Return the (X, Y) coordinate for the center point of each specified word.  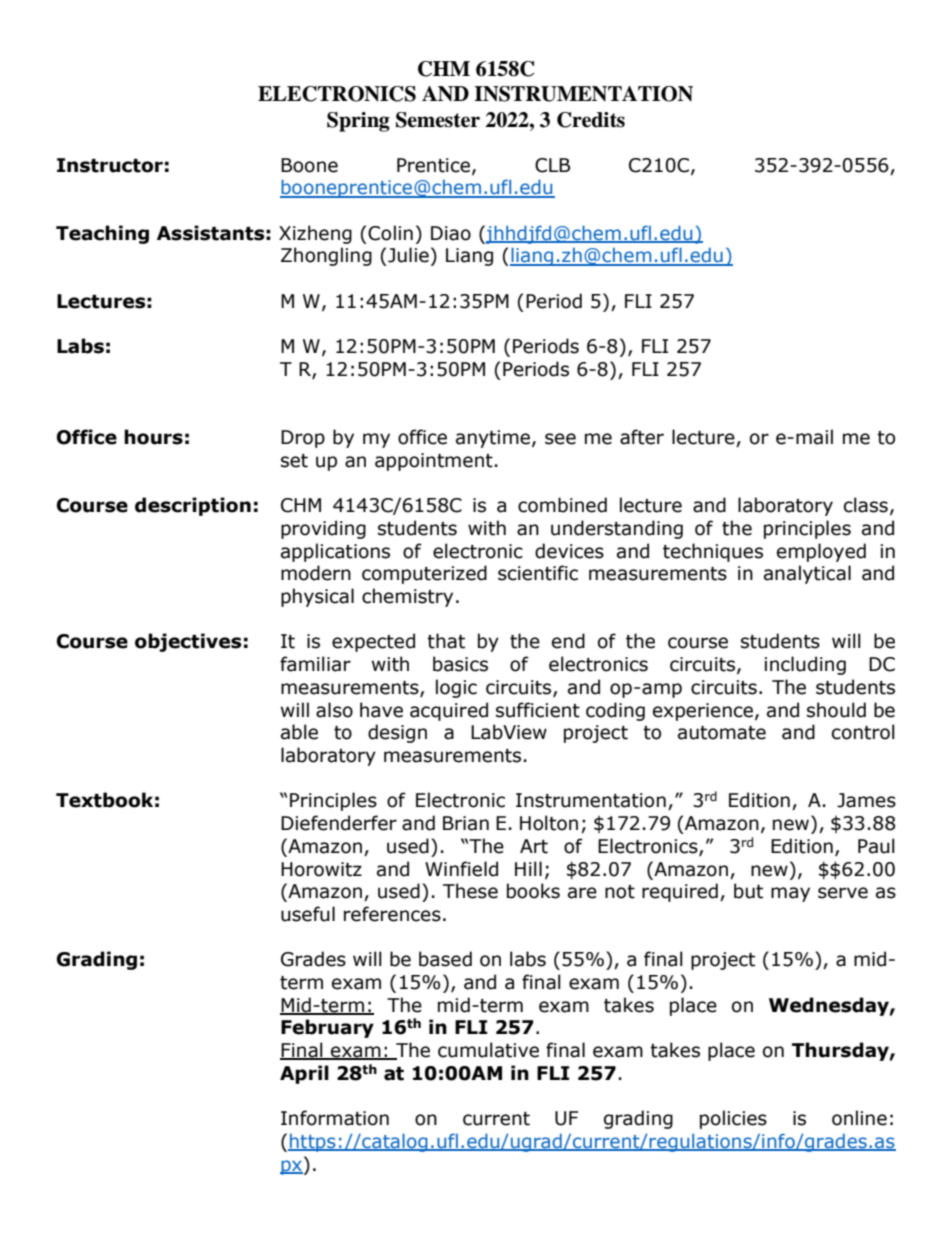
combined (562, 505)
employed (821, 552)
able (299, 732)
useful (308, 914)
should (836, 710)
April (304, 1074)
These (470, 891)
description (193, 506)
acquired (449, 711)
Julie (408, 255)
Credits (591, 120)
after (642, 437)
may (790, 894)
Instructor (110, 165)
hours (153, 437)
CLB (552, 165)
